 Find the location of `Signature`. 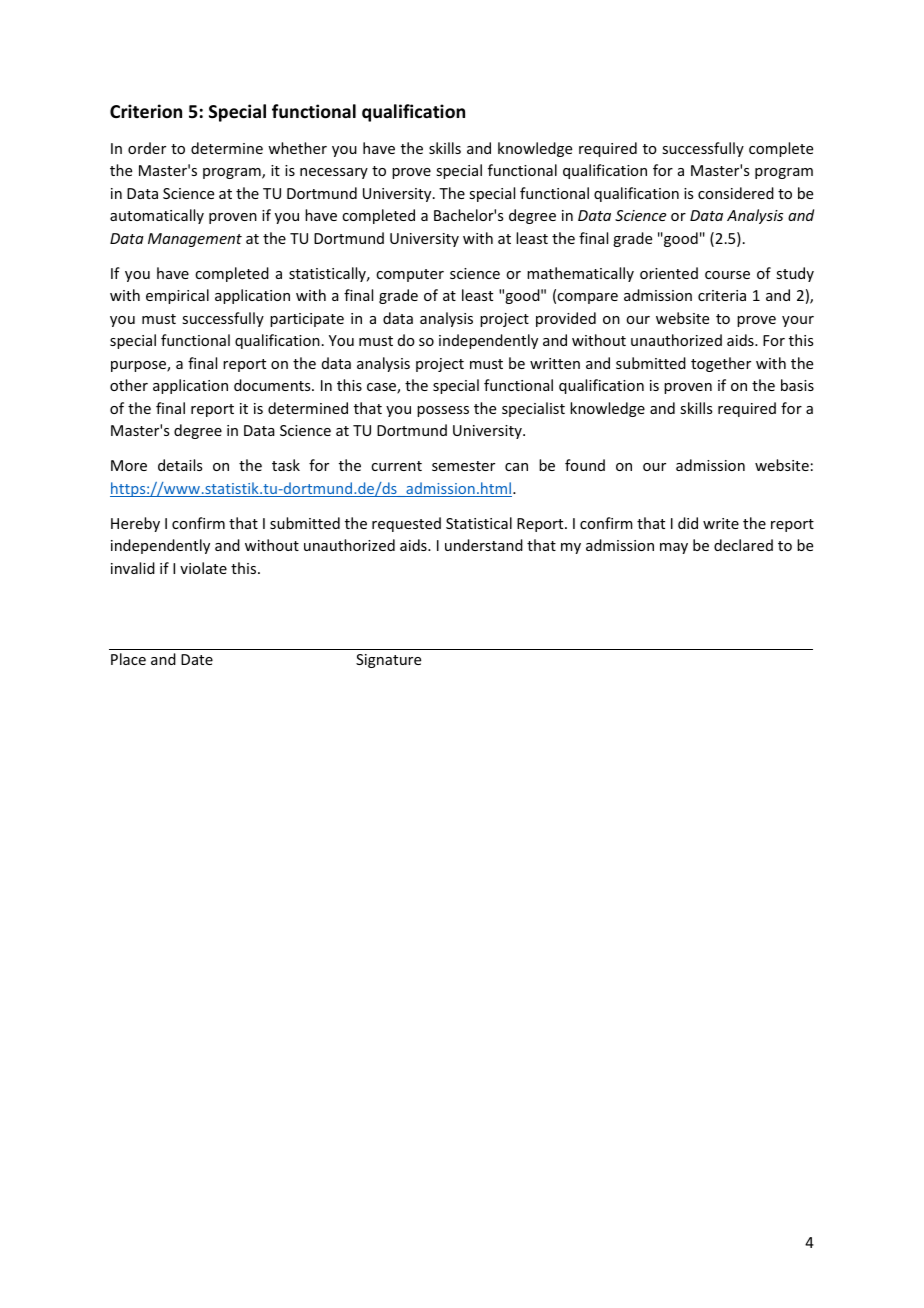

Signature is located at coordinates (388, 661).
